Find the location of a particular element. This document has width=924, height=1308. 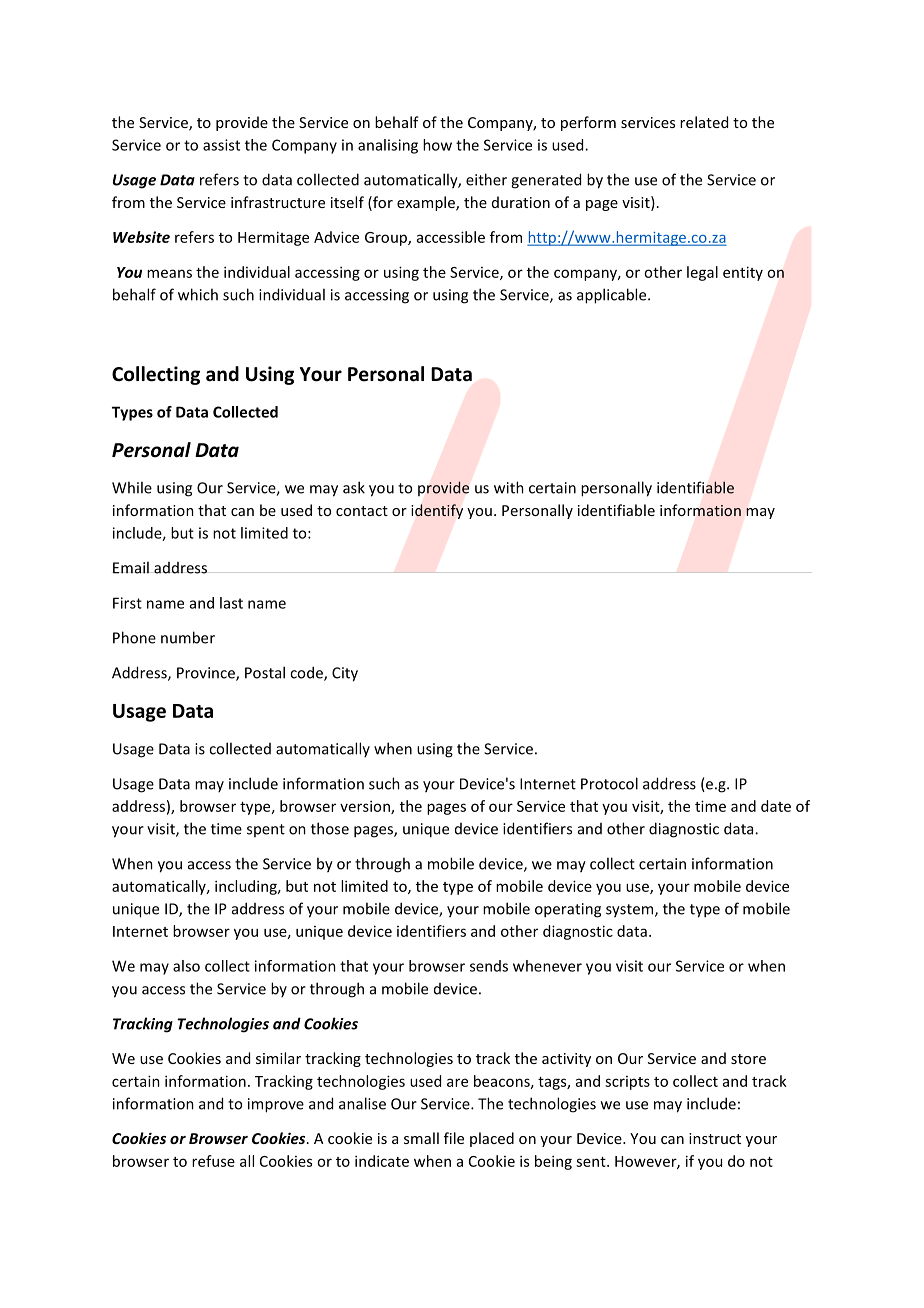

refuse is located at coordinates (213, 1161).
